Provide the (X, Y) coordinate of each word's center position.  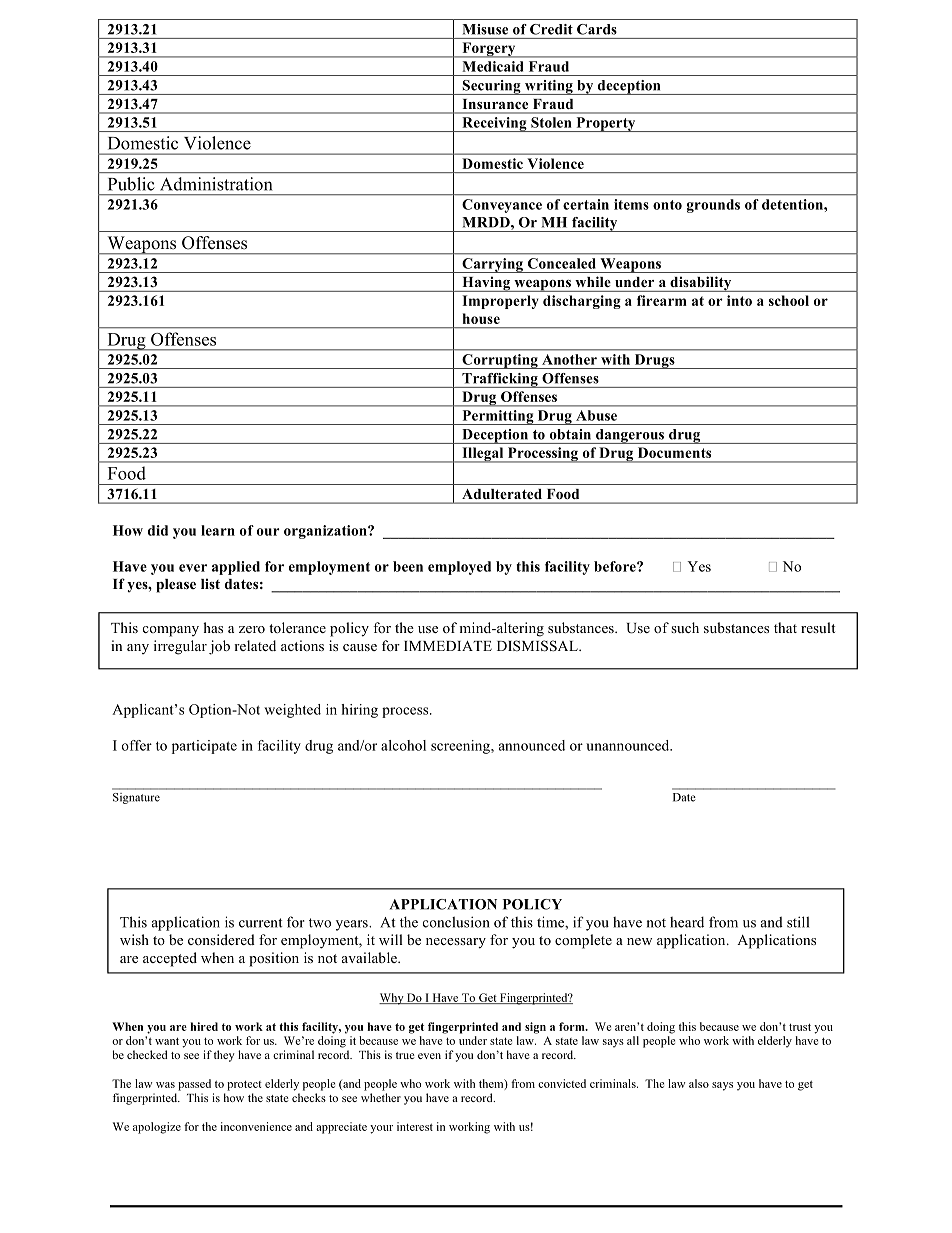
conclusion (456, 922)
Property (606, 124)
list (210, 583)
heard (687, 922)
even (429, 1056)
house (481, 318)
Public (131, 184)
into (739, 300)
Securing (491, 87)
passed (194, 1085)
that (785, 627)
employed (459, 568)
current (261, 923)
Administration (216, 184)
